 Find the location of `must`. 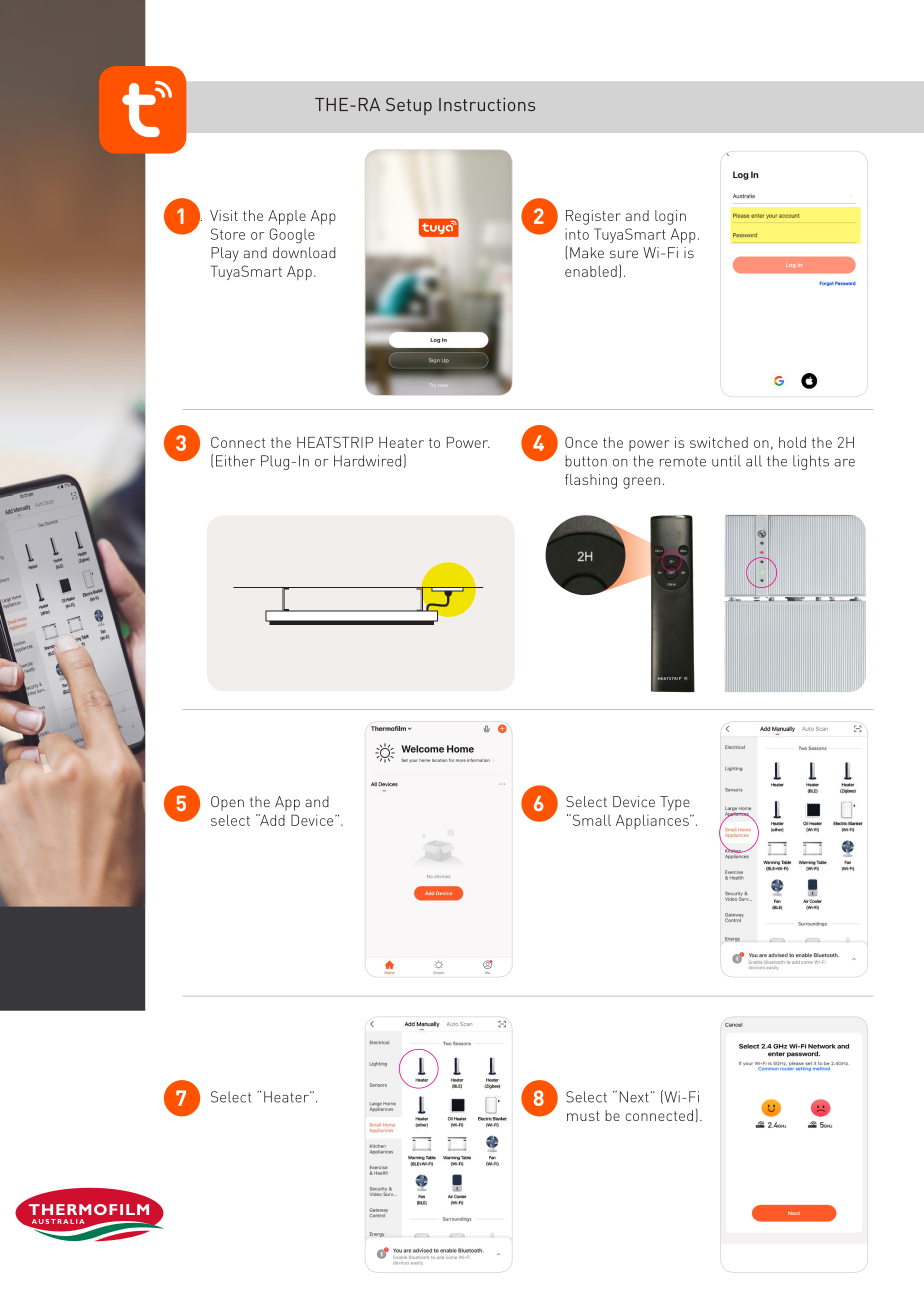

must is located at coordinates (583, 1116).
